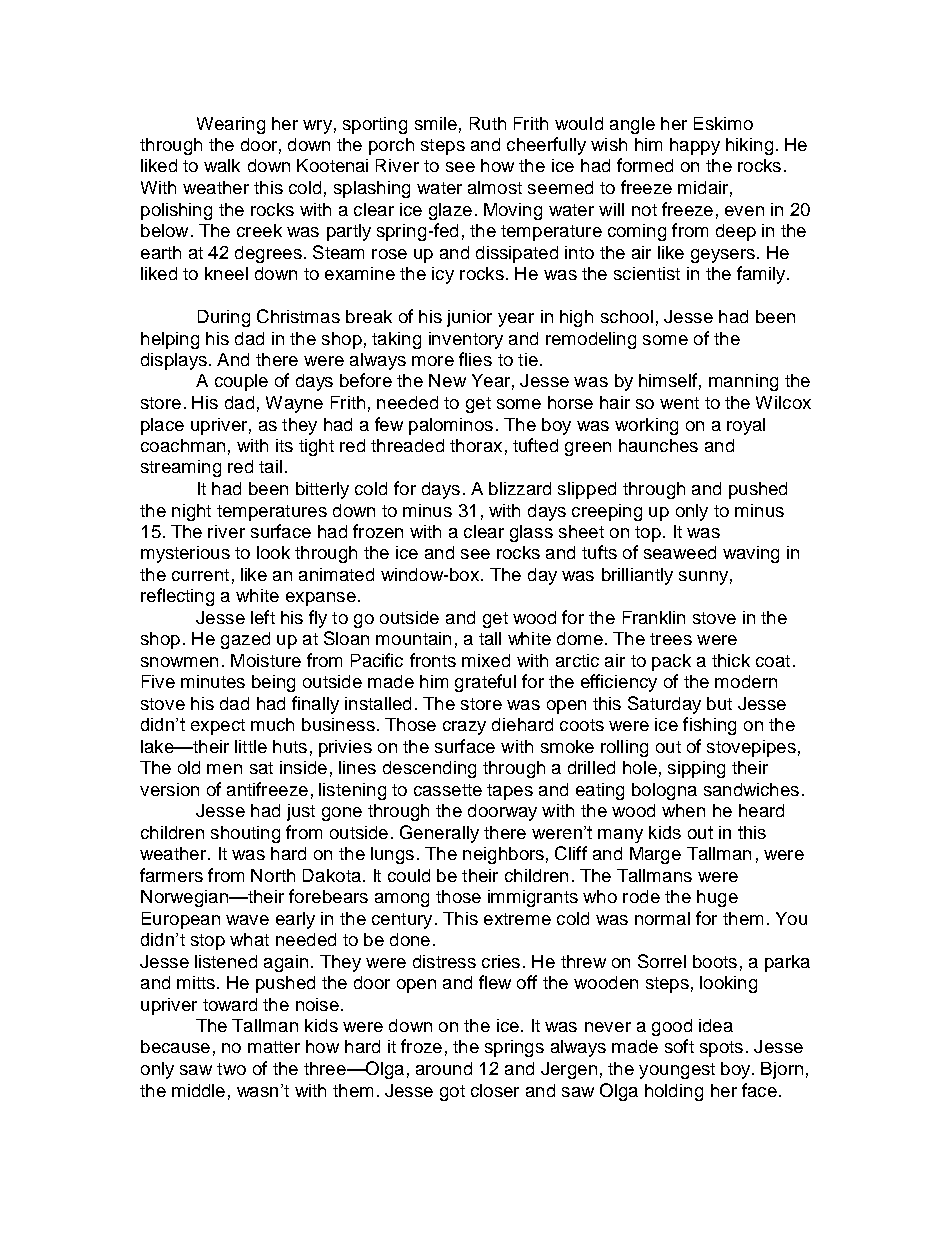 This screenshot has width=952, height=1233. I want to click on happy, so click(695, 146).
